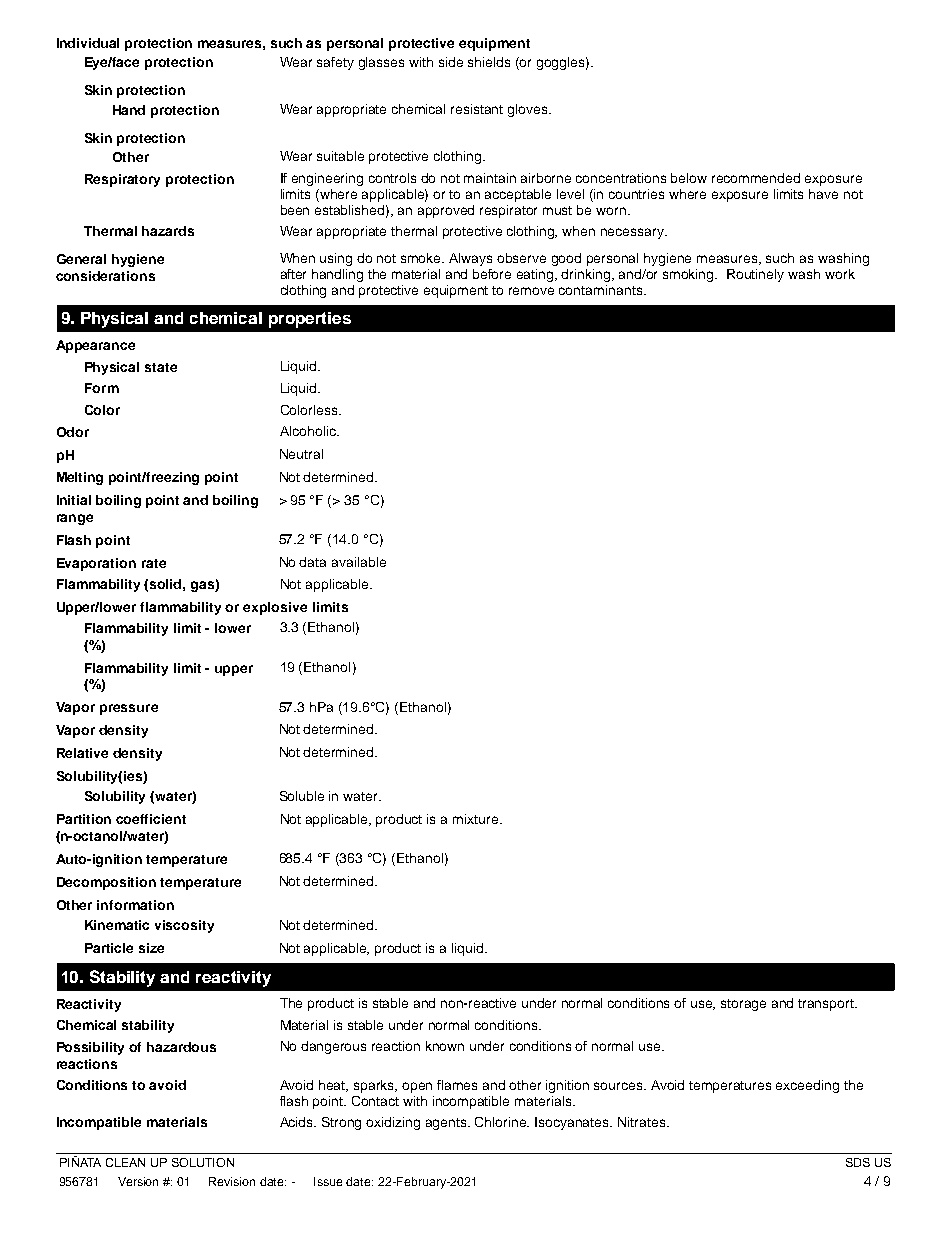 This document has width=952, height=1233. I want to click on agents, so click(447, 1124).
